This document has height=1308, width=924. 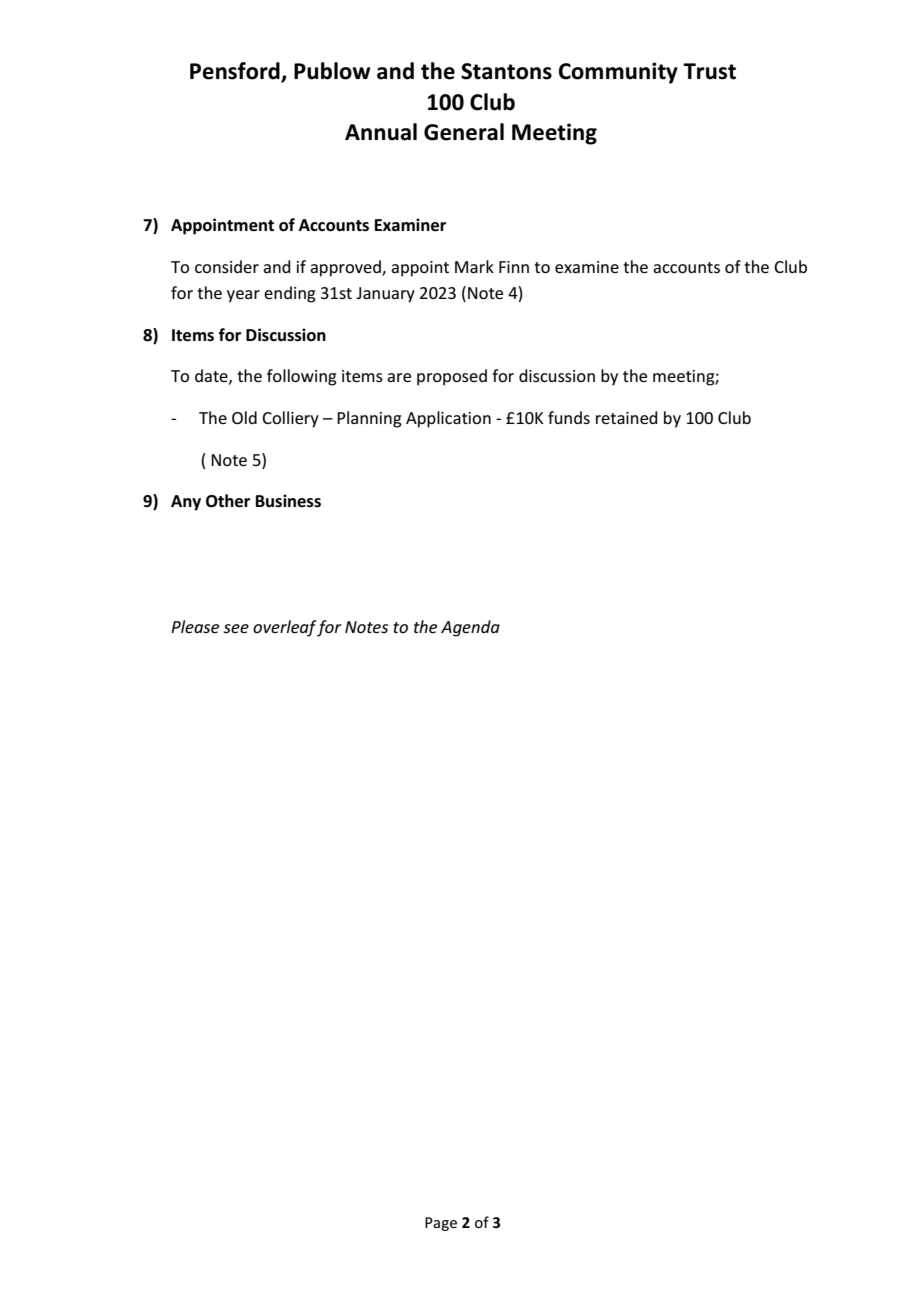 What do you see at coordinates (569, 417) in the document?
I see `funds` at bounding box center [569, 417].
